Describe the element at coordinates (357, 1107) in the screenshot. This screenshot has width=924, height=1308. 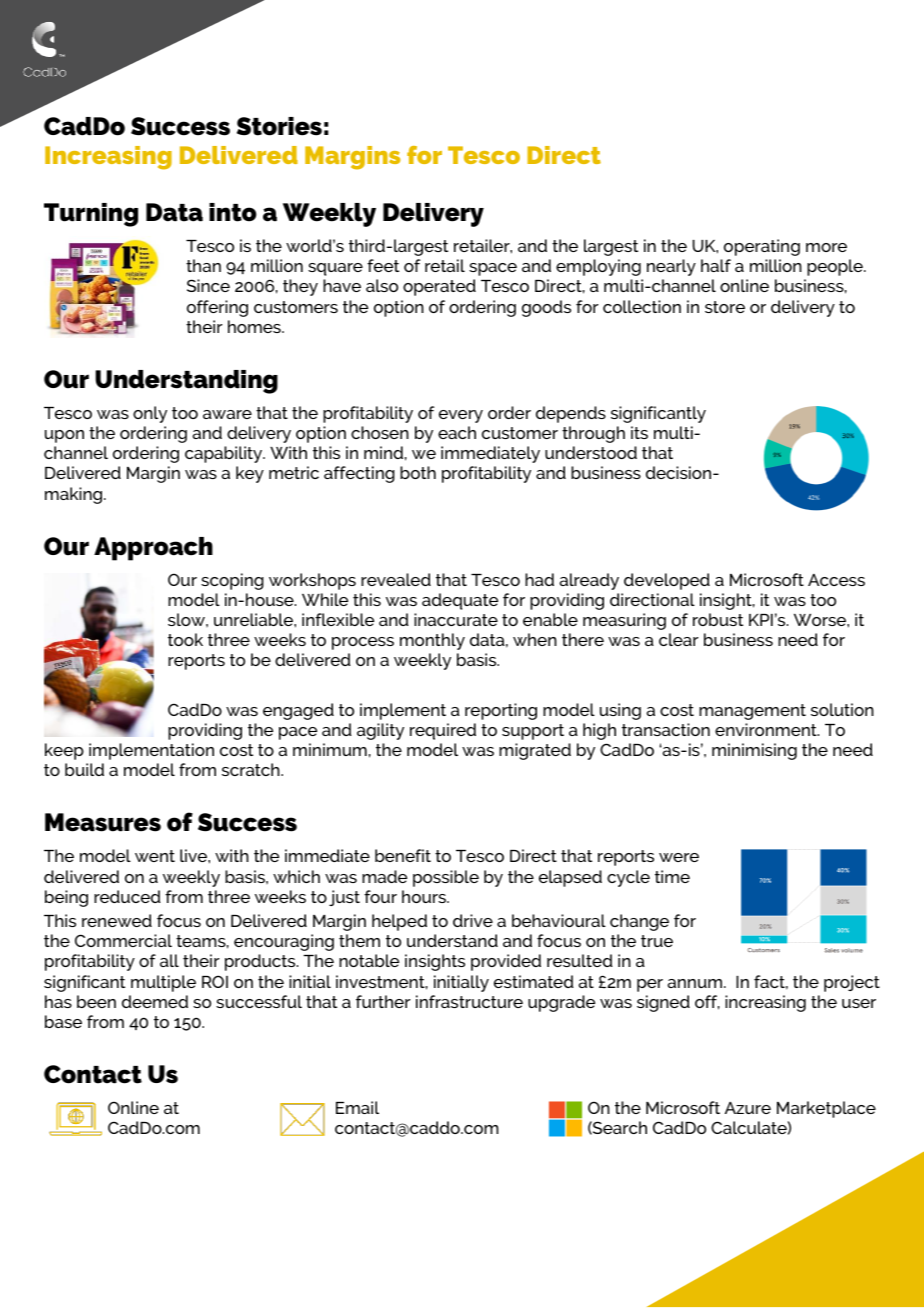
I see `Email` at that location.
